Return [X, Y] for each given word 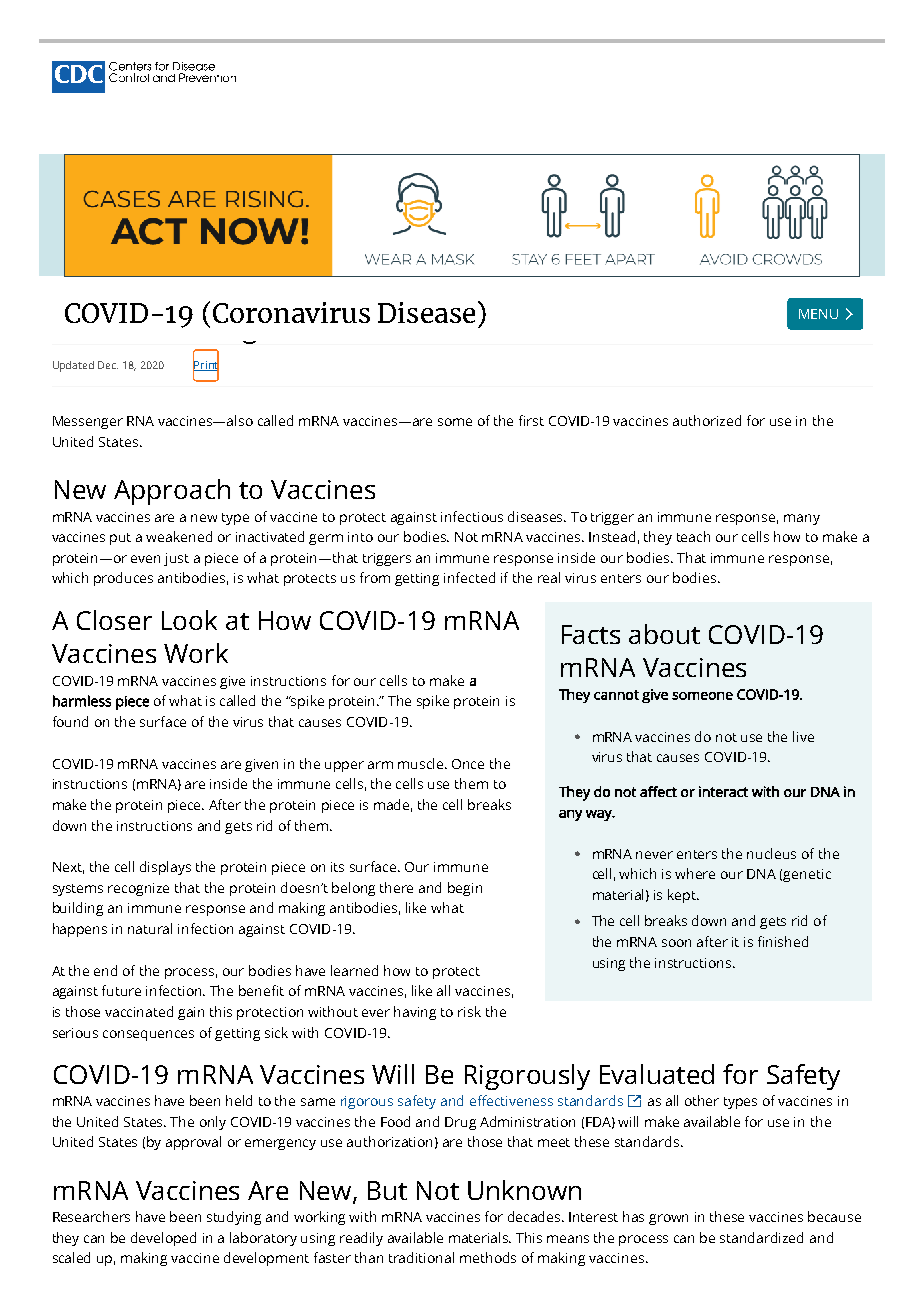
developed [163, 1239]
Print [206, 365]
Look [189, 620]
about [664, 634]
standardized [761, 1237]
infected [469, 577]
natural [150, 928]
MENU [818, 314]
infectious [472, 516]
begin [465, 889]
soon [676, 943]
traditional [421, 1257]
